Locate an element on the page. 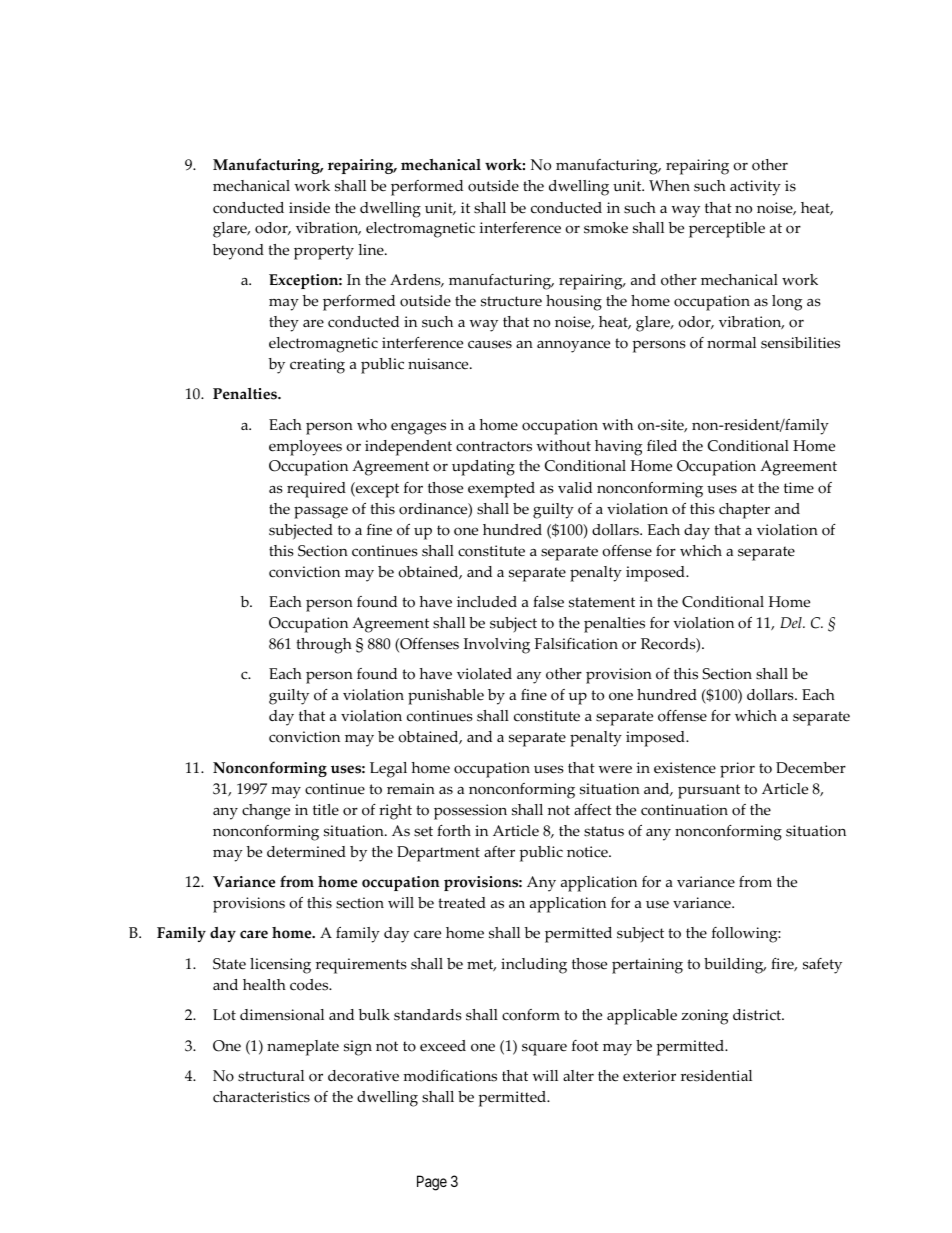 The height and width of the document is (1233, 952). perceptible is located at coordinates (727, 230).
